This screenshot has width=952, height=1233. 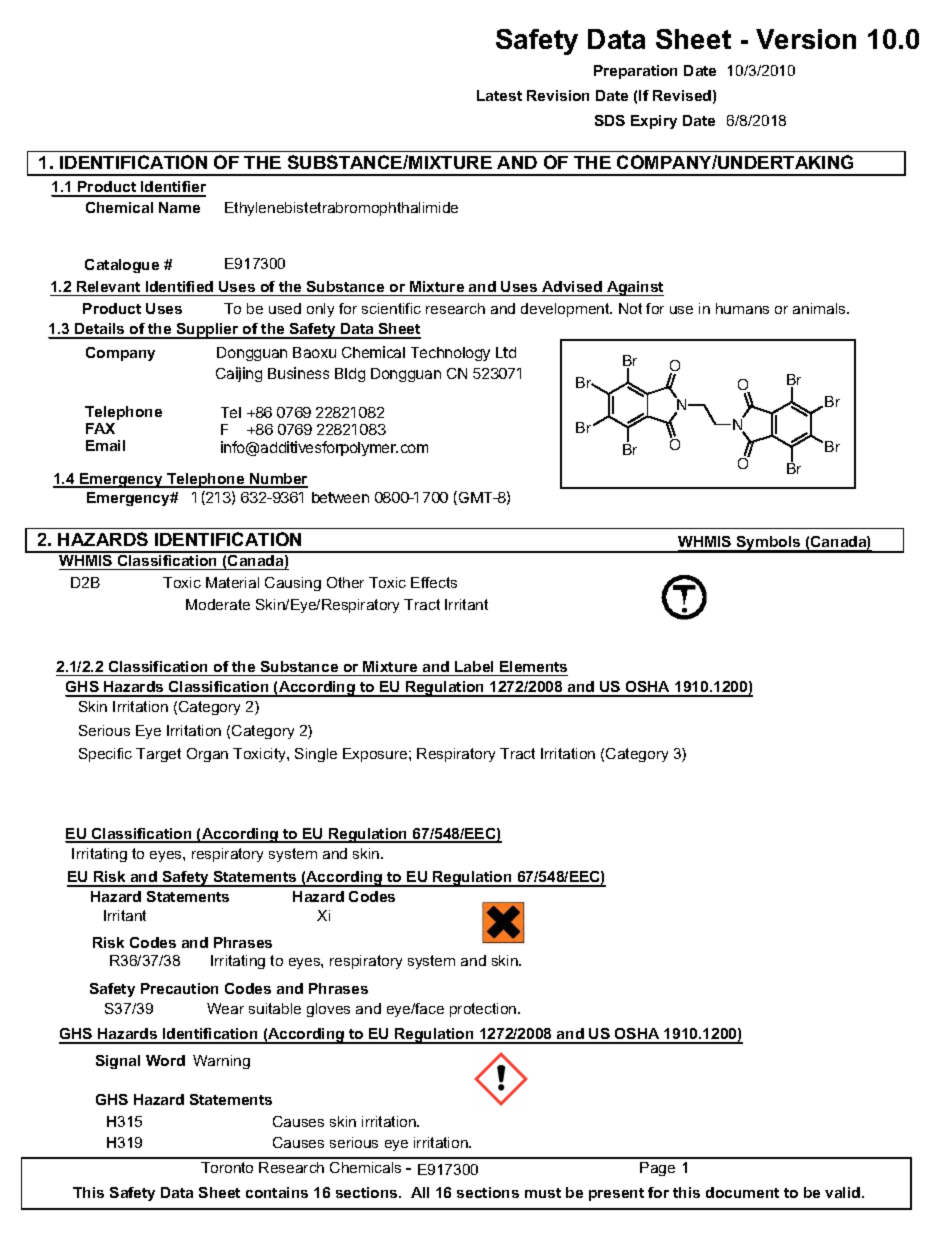 I want to click on All, so click(x=420, y=1192).
